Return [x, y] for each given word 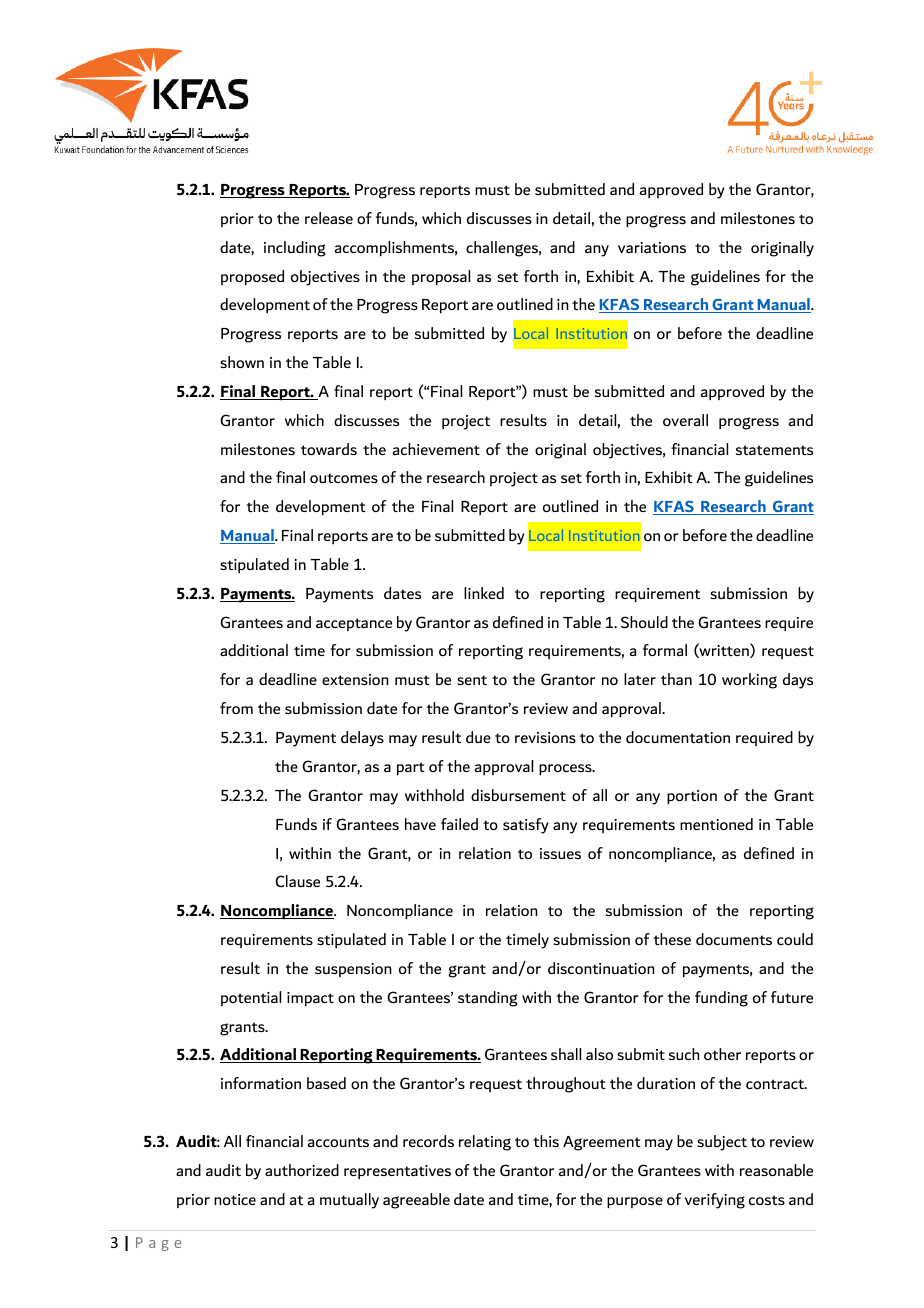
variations [652, 247]
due [478, 737]
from [236, 708]
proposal [441, 277]
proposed [252, 277]
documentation [678, 737]
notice [235, 1199]
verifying [715, 1201]
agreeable [416, 1201]
